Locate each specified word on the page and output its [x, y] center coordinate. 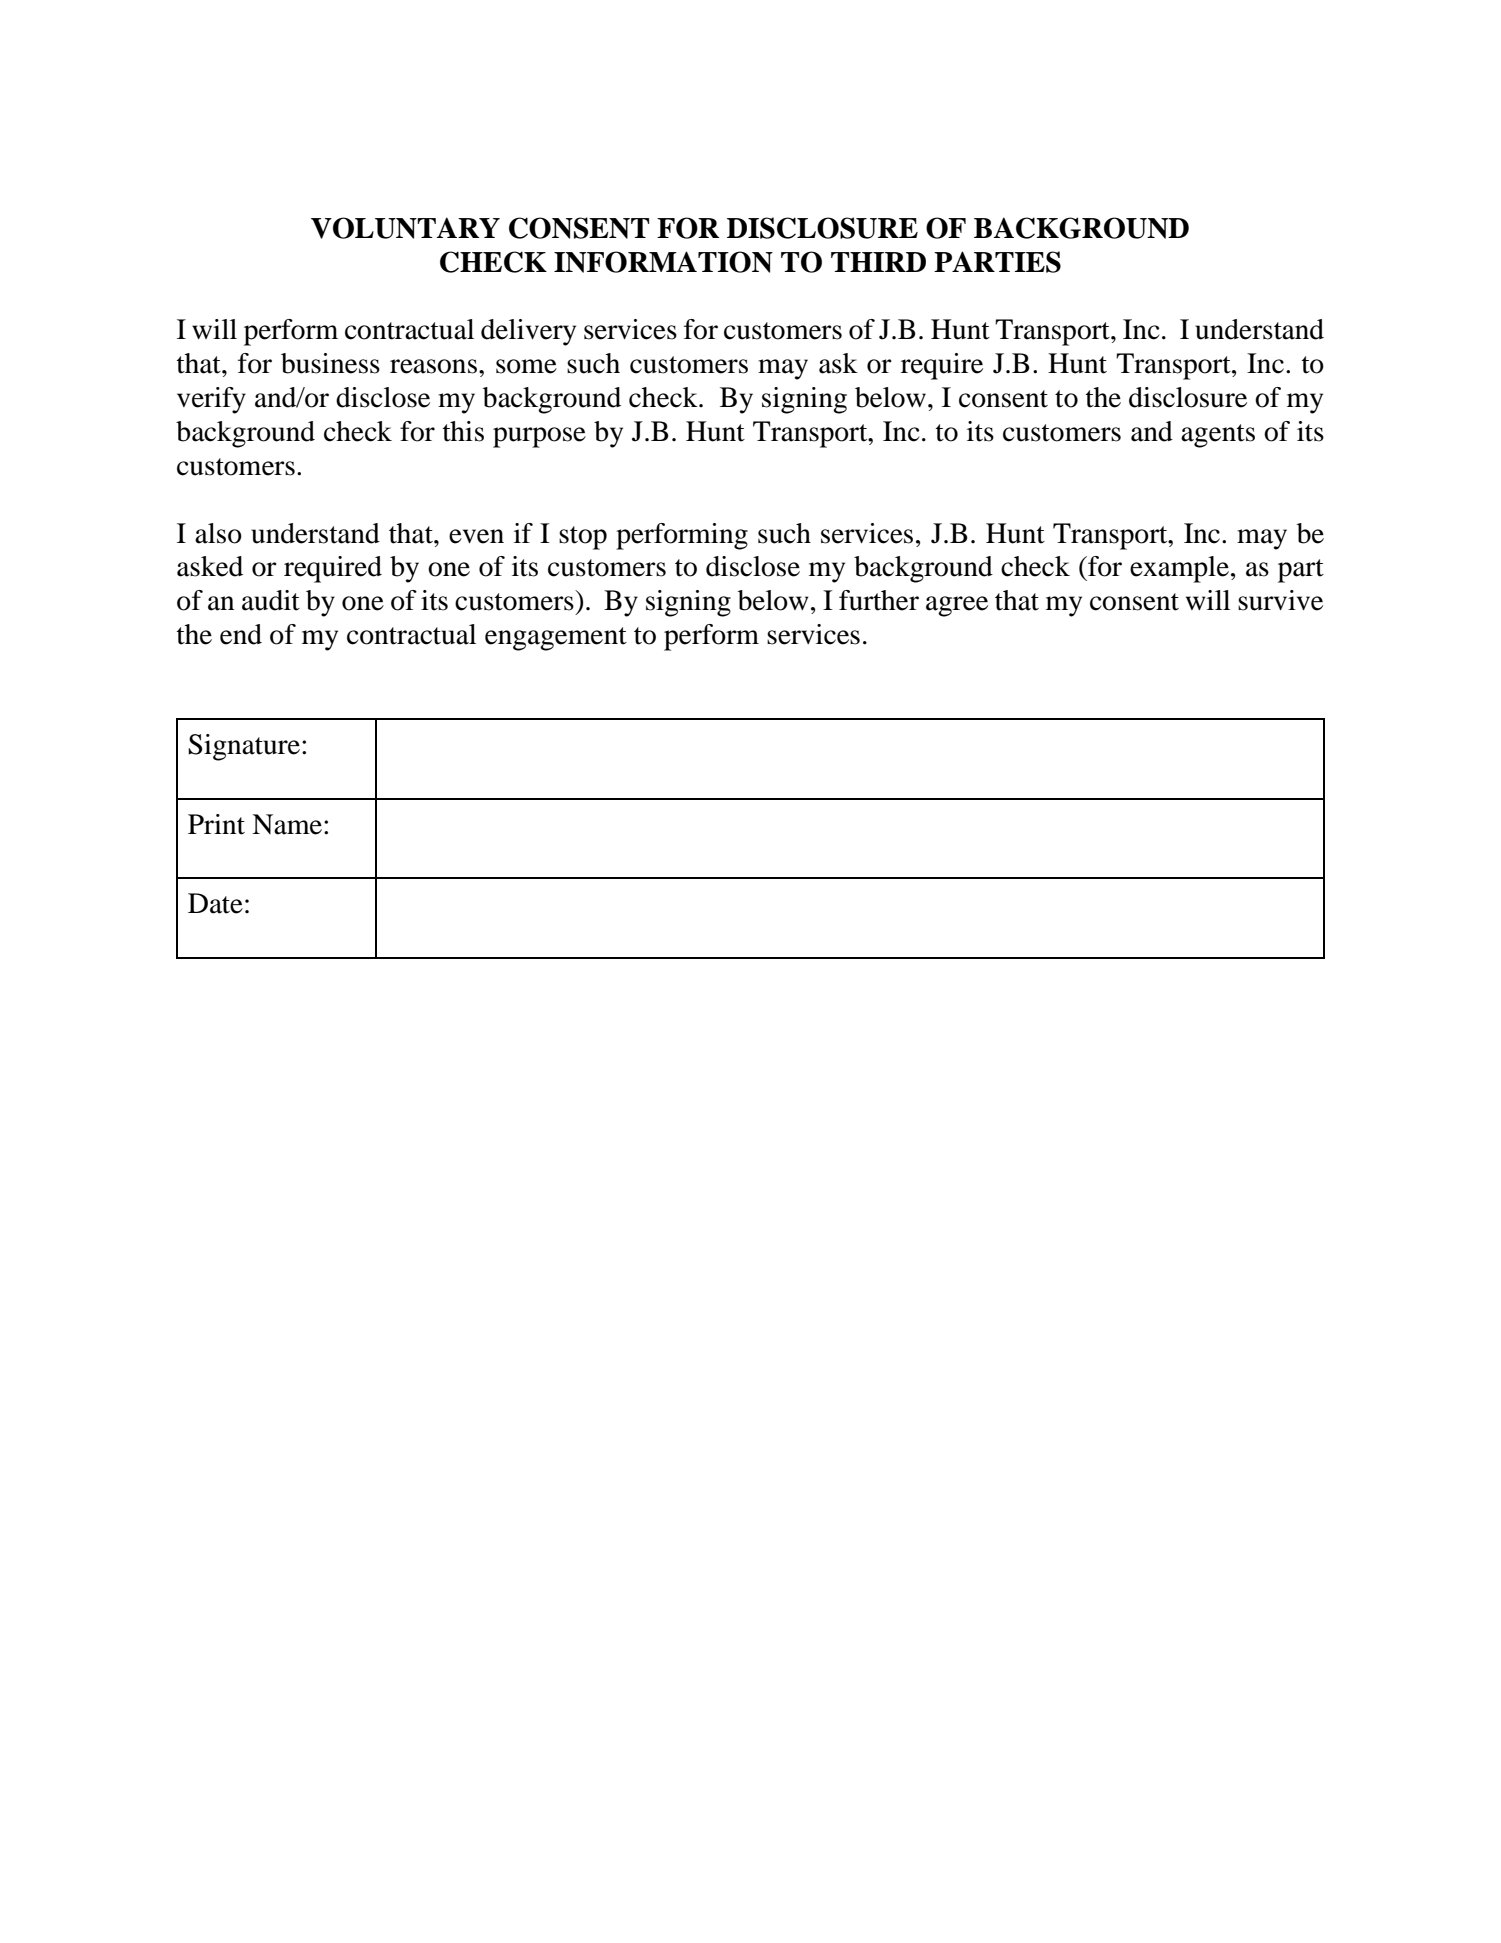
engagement [556, 639]
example [1181, 569]
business [330, 363]
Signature [245, 747]
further [879, 600]
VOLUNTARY [405, 228]
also [218, 533]
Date [215, 903]
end [241, 634]
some [526, 366]
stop [583, 538]
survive [1280, 600]
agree [957, 606]
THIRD [878, 262]
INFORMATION [663, 262]
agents [1218, 436]
